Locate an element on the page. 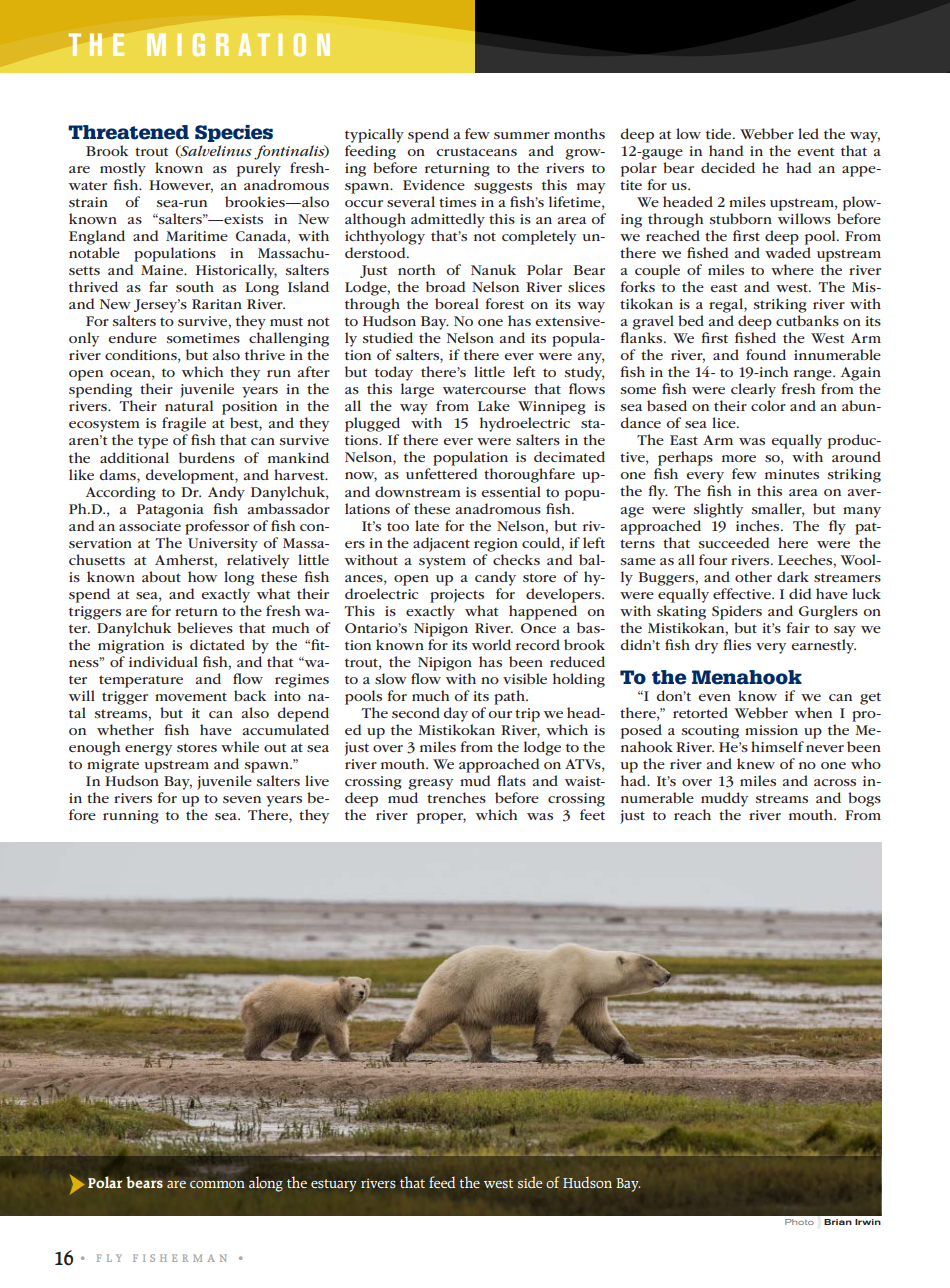 This page has width=950, height=1288. minutes is located at coordinates (792, 474).
